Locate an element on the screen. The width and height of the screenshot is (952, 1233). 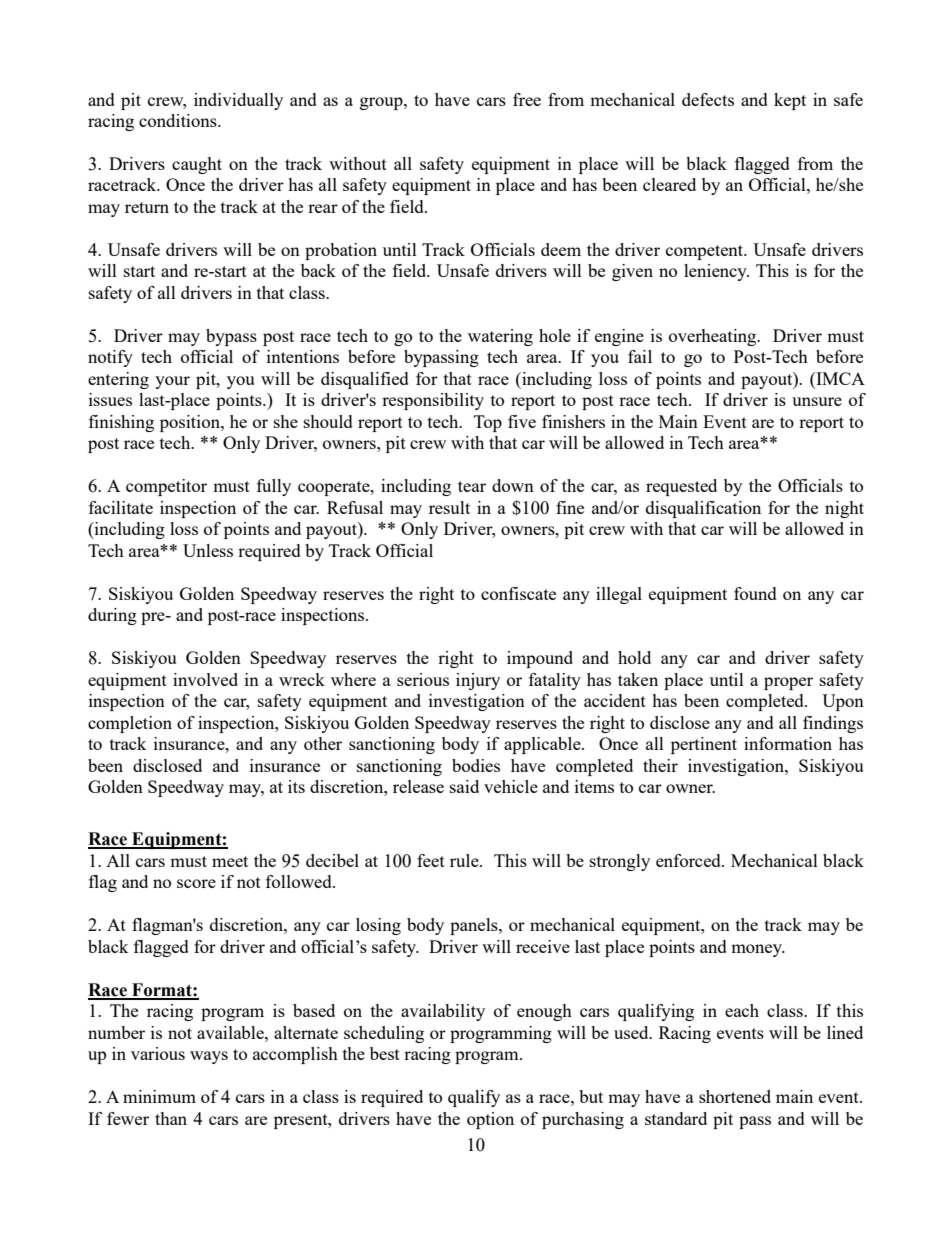
kept is located at coordinates (790, 101).
